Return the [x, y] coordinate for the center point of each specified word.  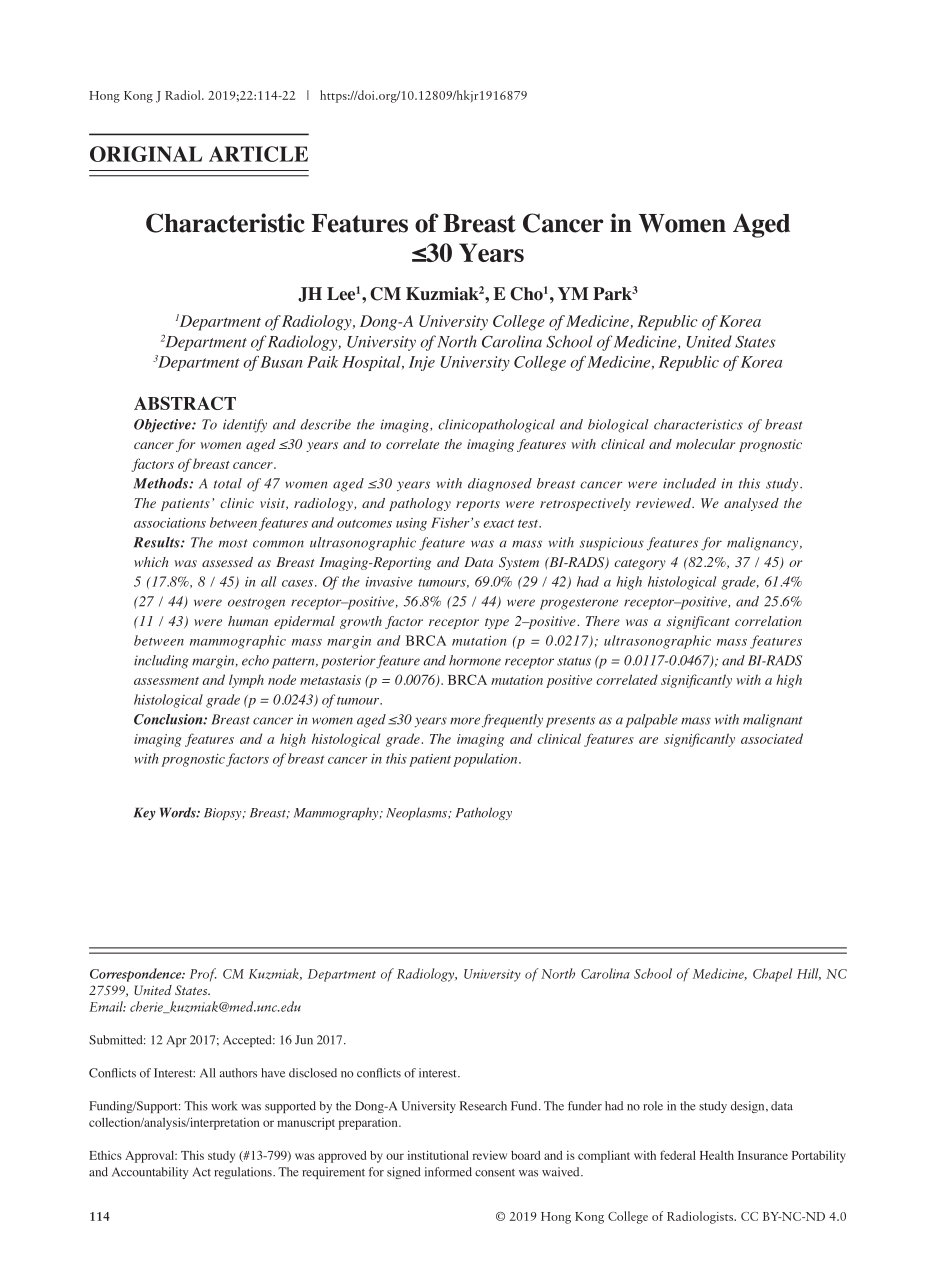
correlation [768, 621]
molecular [705, 444]
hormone [475, 660]
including [161, 662]
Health [717, 1155]
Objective [163, 426]
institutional [438, 1155]
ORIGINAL [146, 154]
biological [618, 426]
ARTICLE [258, 154]
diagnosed [500, 485]
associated [772, 738]
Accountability [150, 1173]
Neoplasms [417, 813]
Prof [203, 975]
